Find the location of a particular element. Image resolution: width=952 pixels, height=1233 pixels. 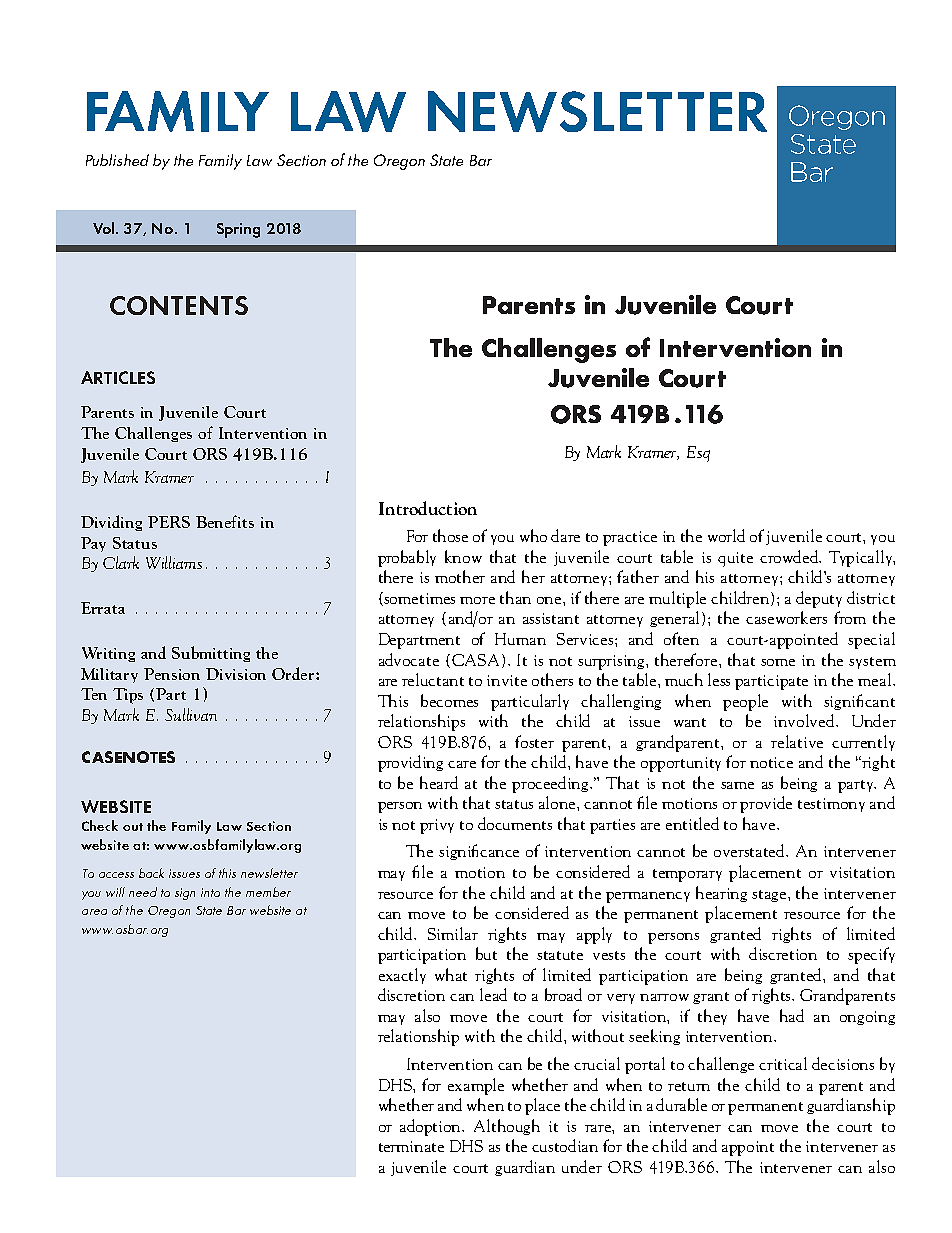

CONTENTS is located at coordinates (179, 305).
